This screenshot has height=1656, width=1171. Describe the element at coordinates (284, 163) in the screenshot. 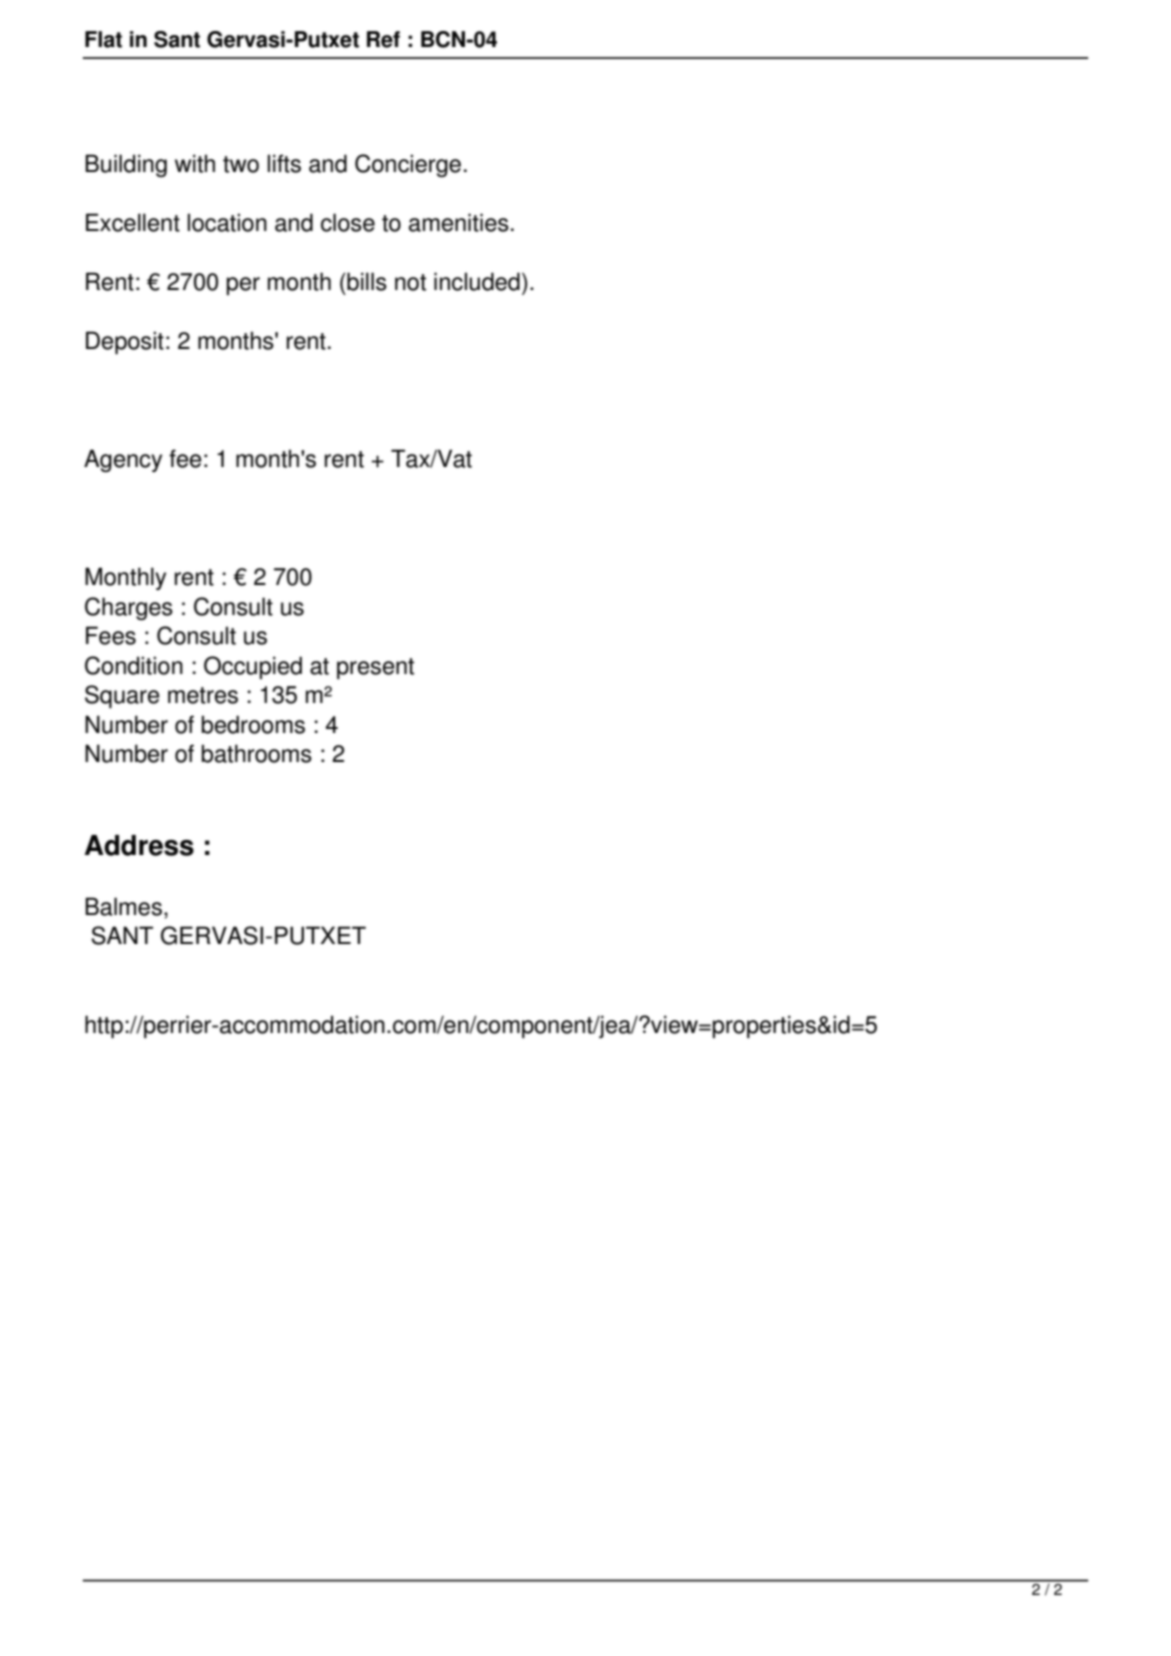

I see `lifts` at that location.
